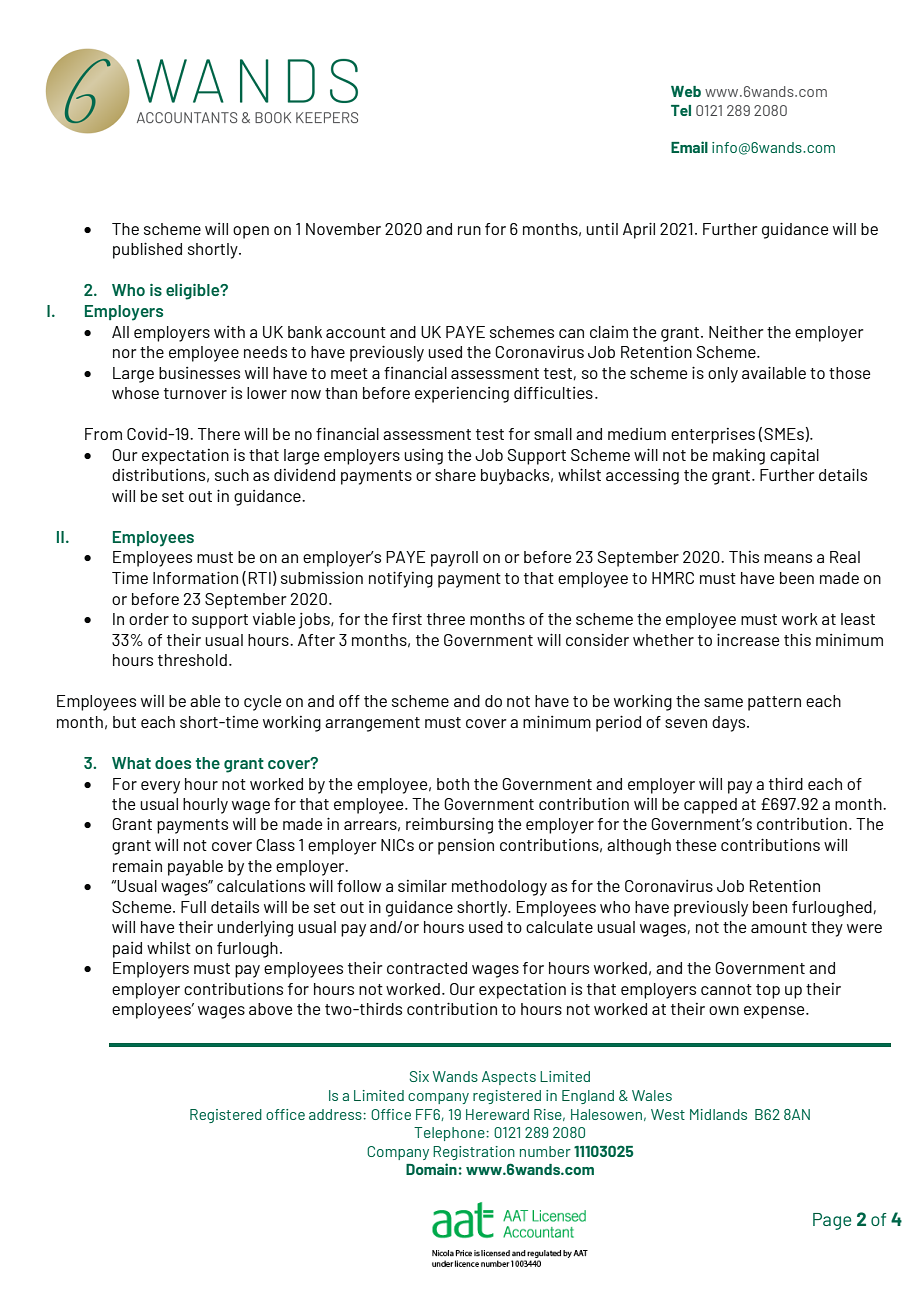  I want to click on every, so click(160, 787).
